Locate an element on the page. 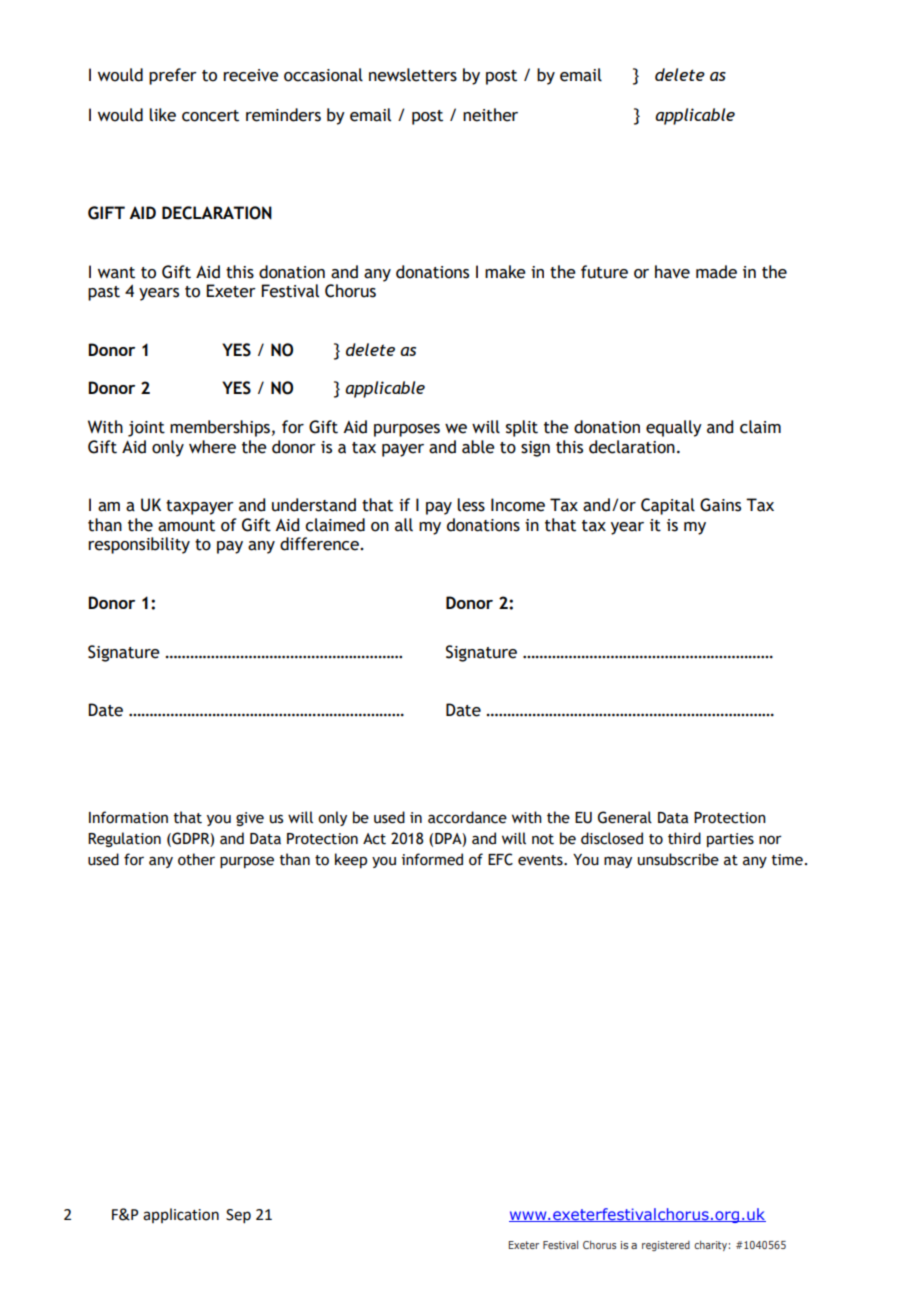 This page has height=1307, width=924. application is located at coordinates (181, 1215).
